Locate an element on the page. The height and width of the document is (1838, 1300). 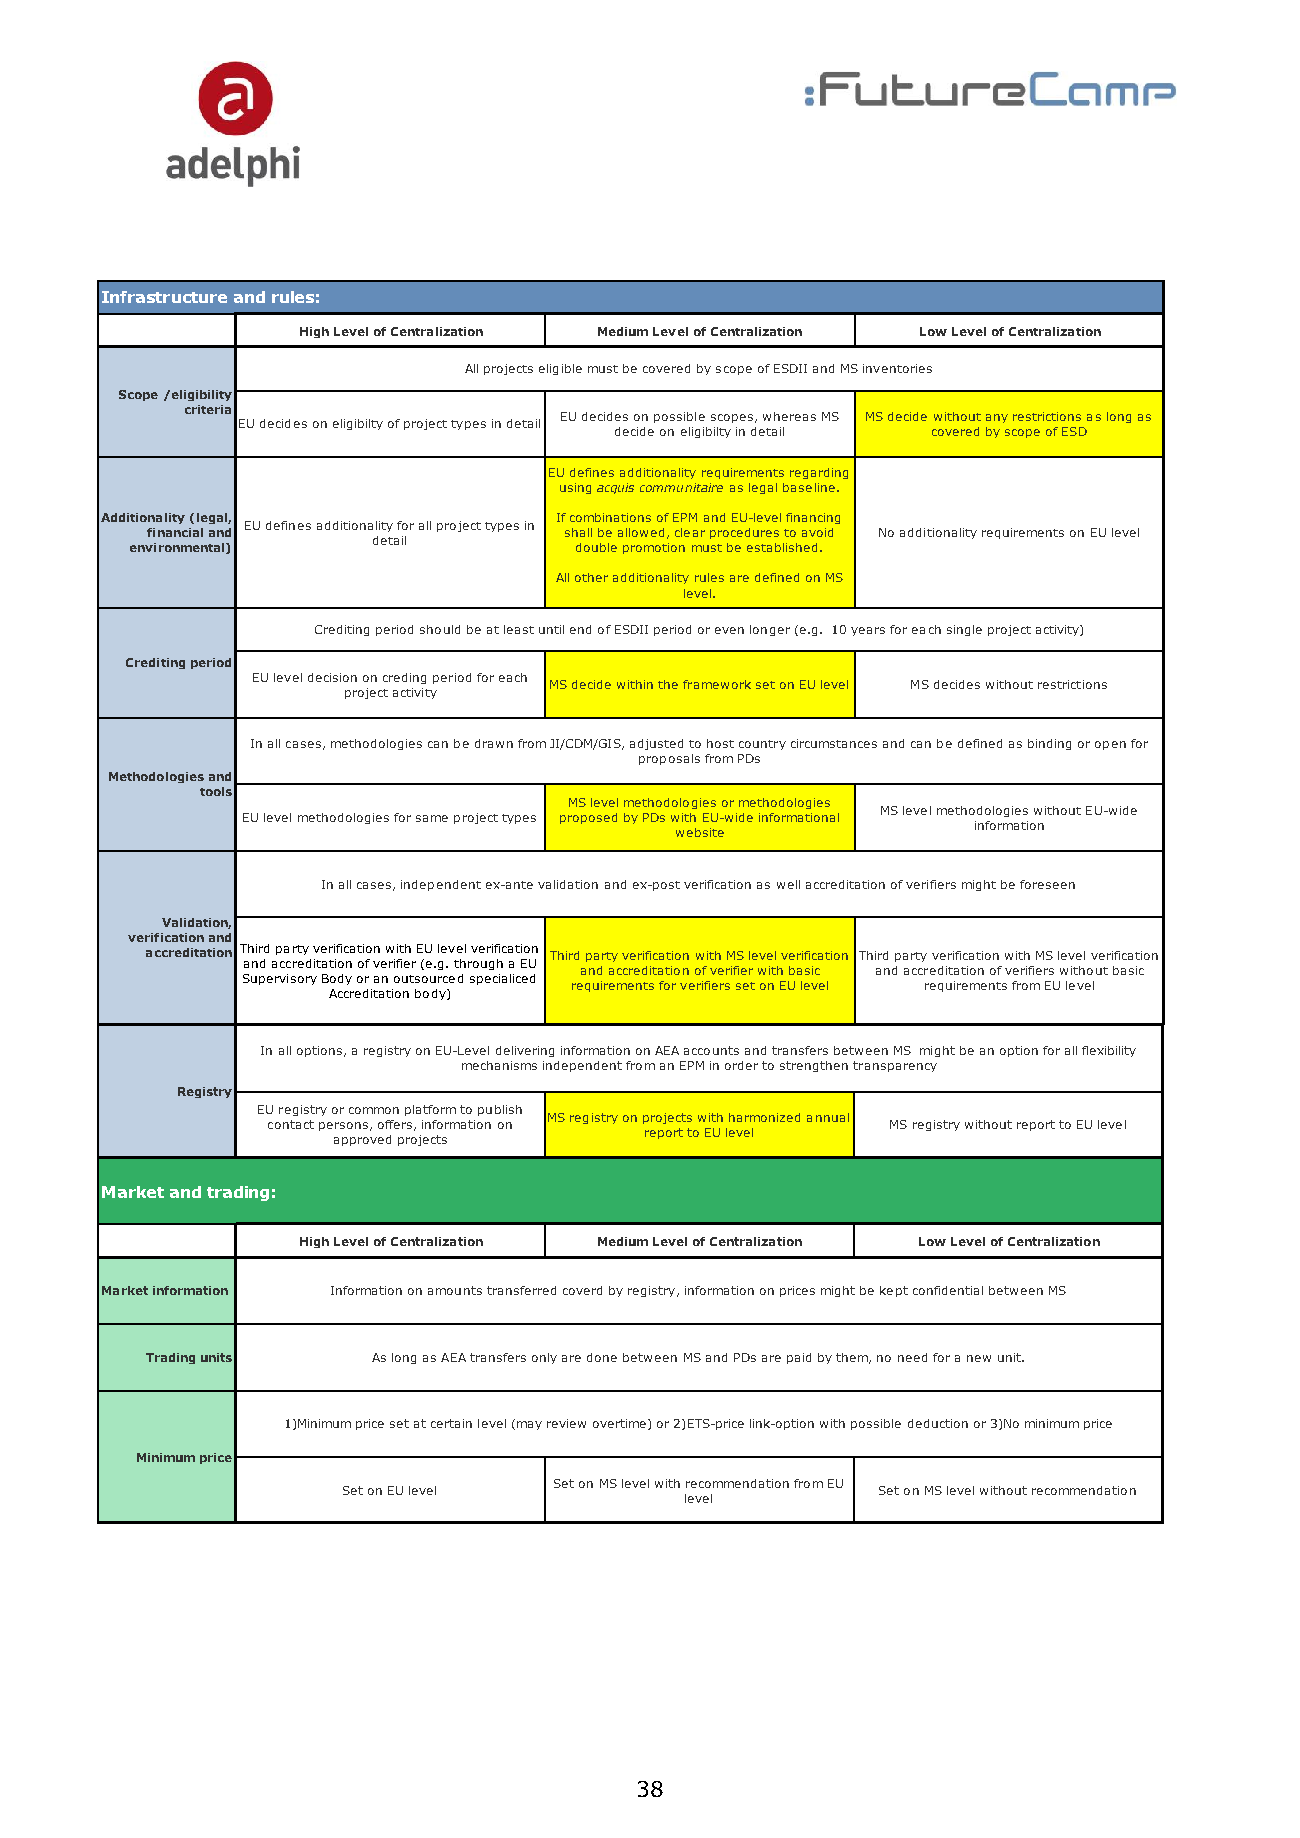
accounts is located at coordinates (711, 1050).
